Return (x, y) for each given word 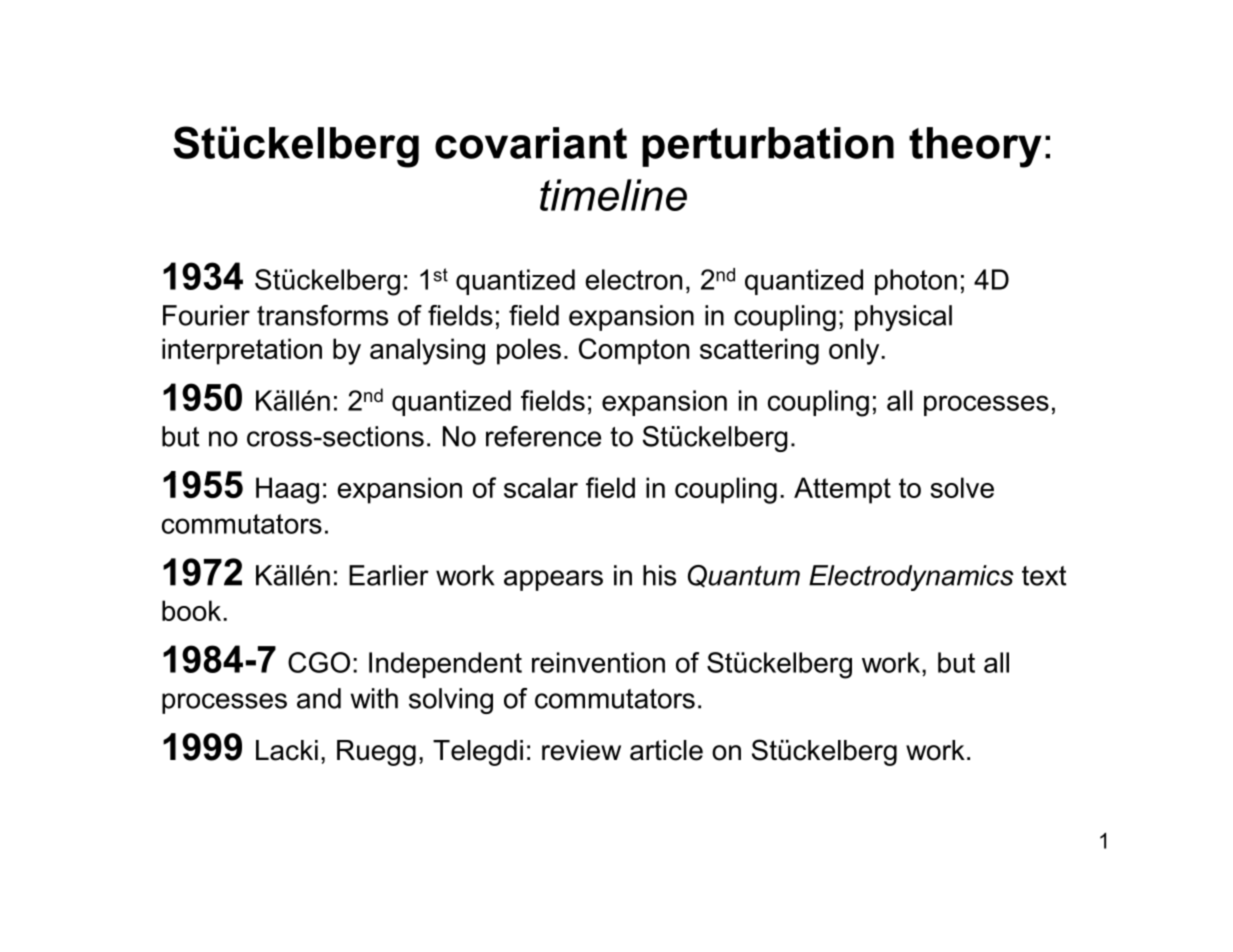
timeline (613, 195)
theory (975, 147)
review (581, 750)
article (666, 750)
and (319, 698)
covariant (531, 143)
